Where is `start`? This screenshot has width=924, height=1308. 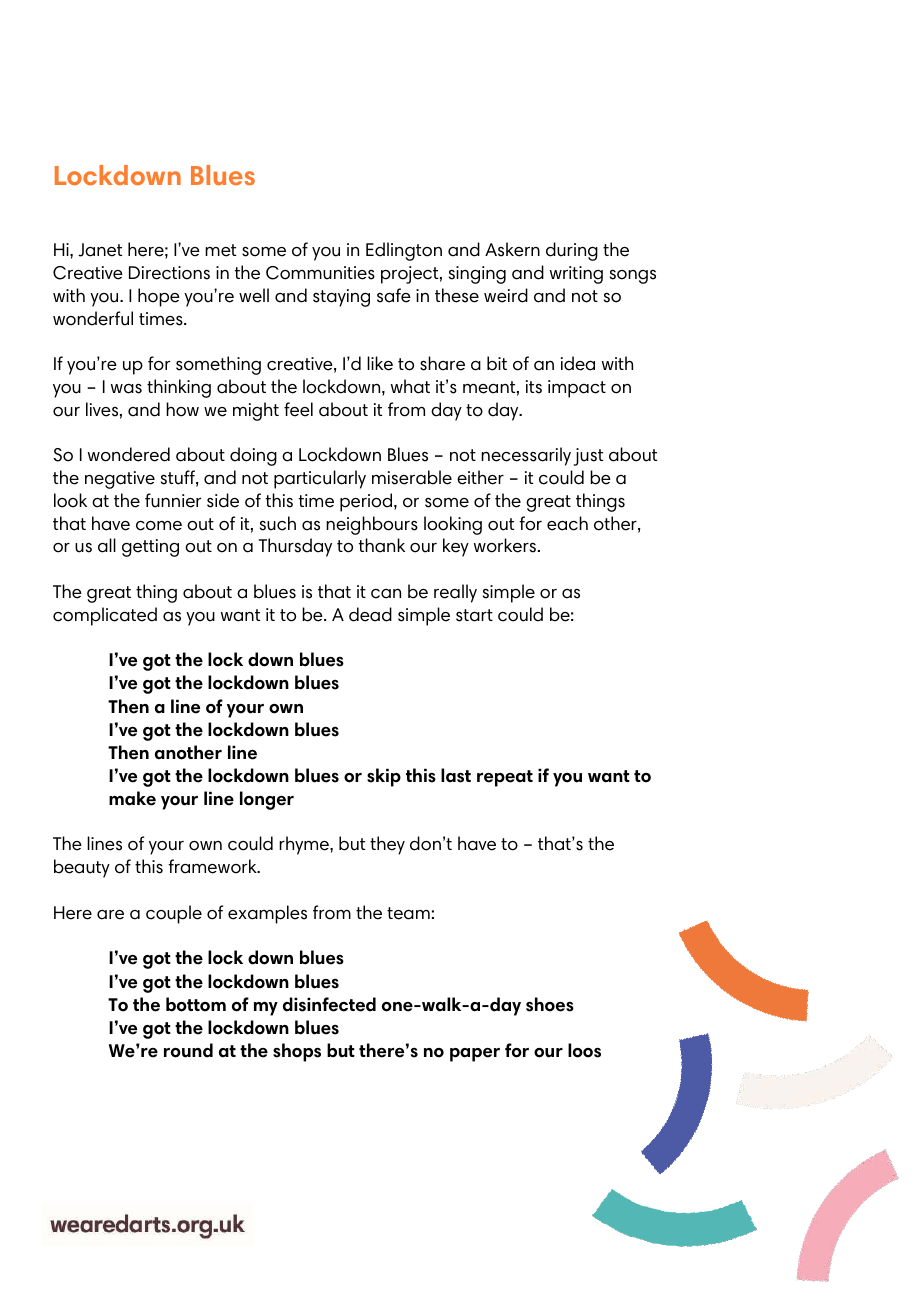
start is located at coordinates (474, 615).
